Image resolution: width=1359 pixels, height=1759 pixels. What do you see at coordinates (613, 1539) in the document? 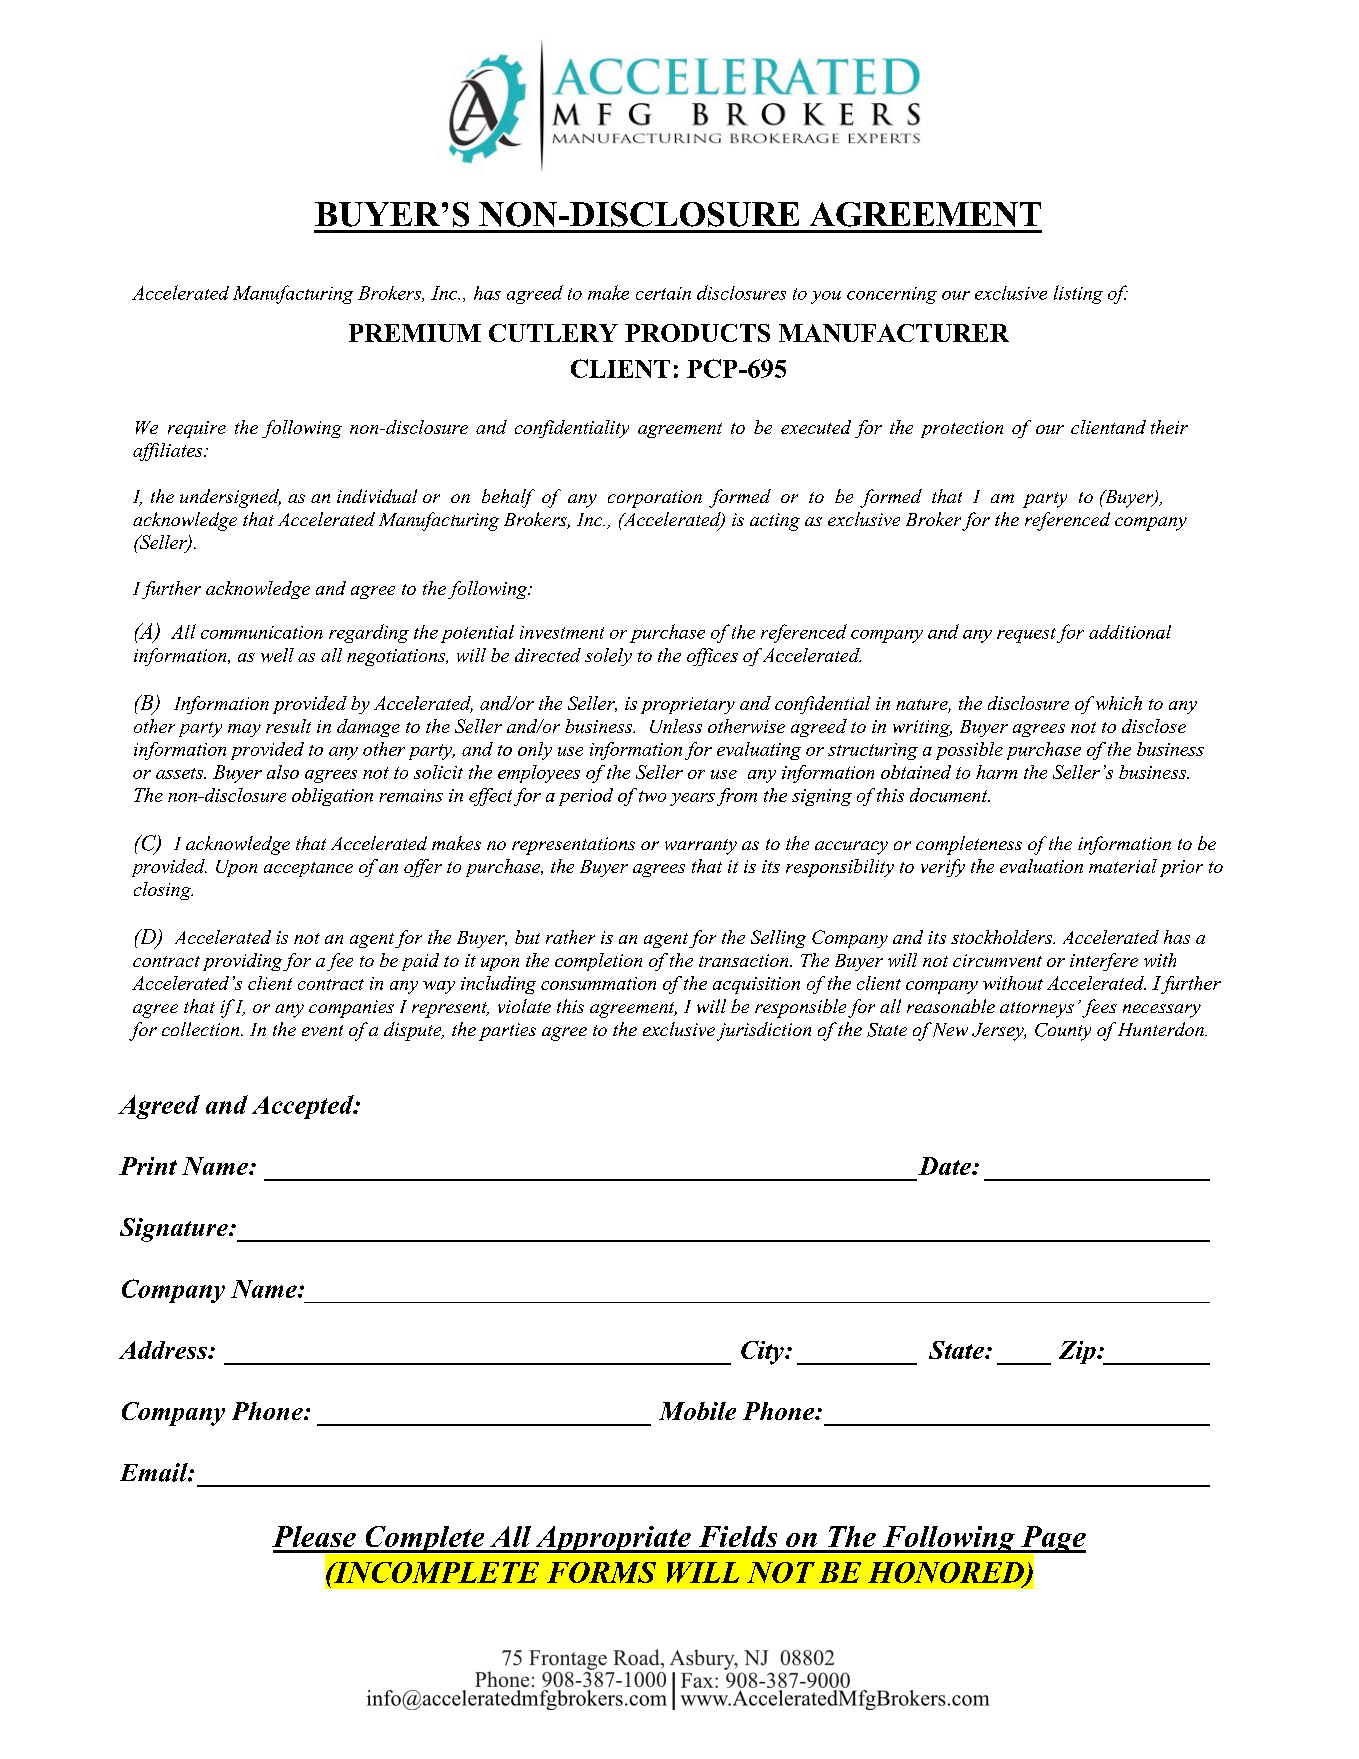
I see `Appropriate` at bounding box center [613, 1539].
